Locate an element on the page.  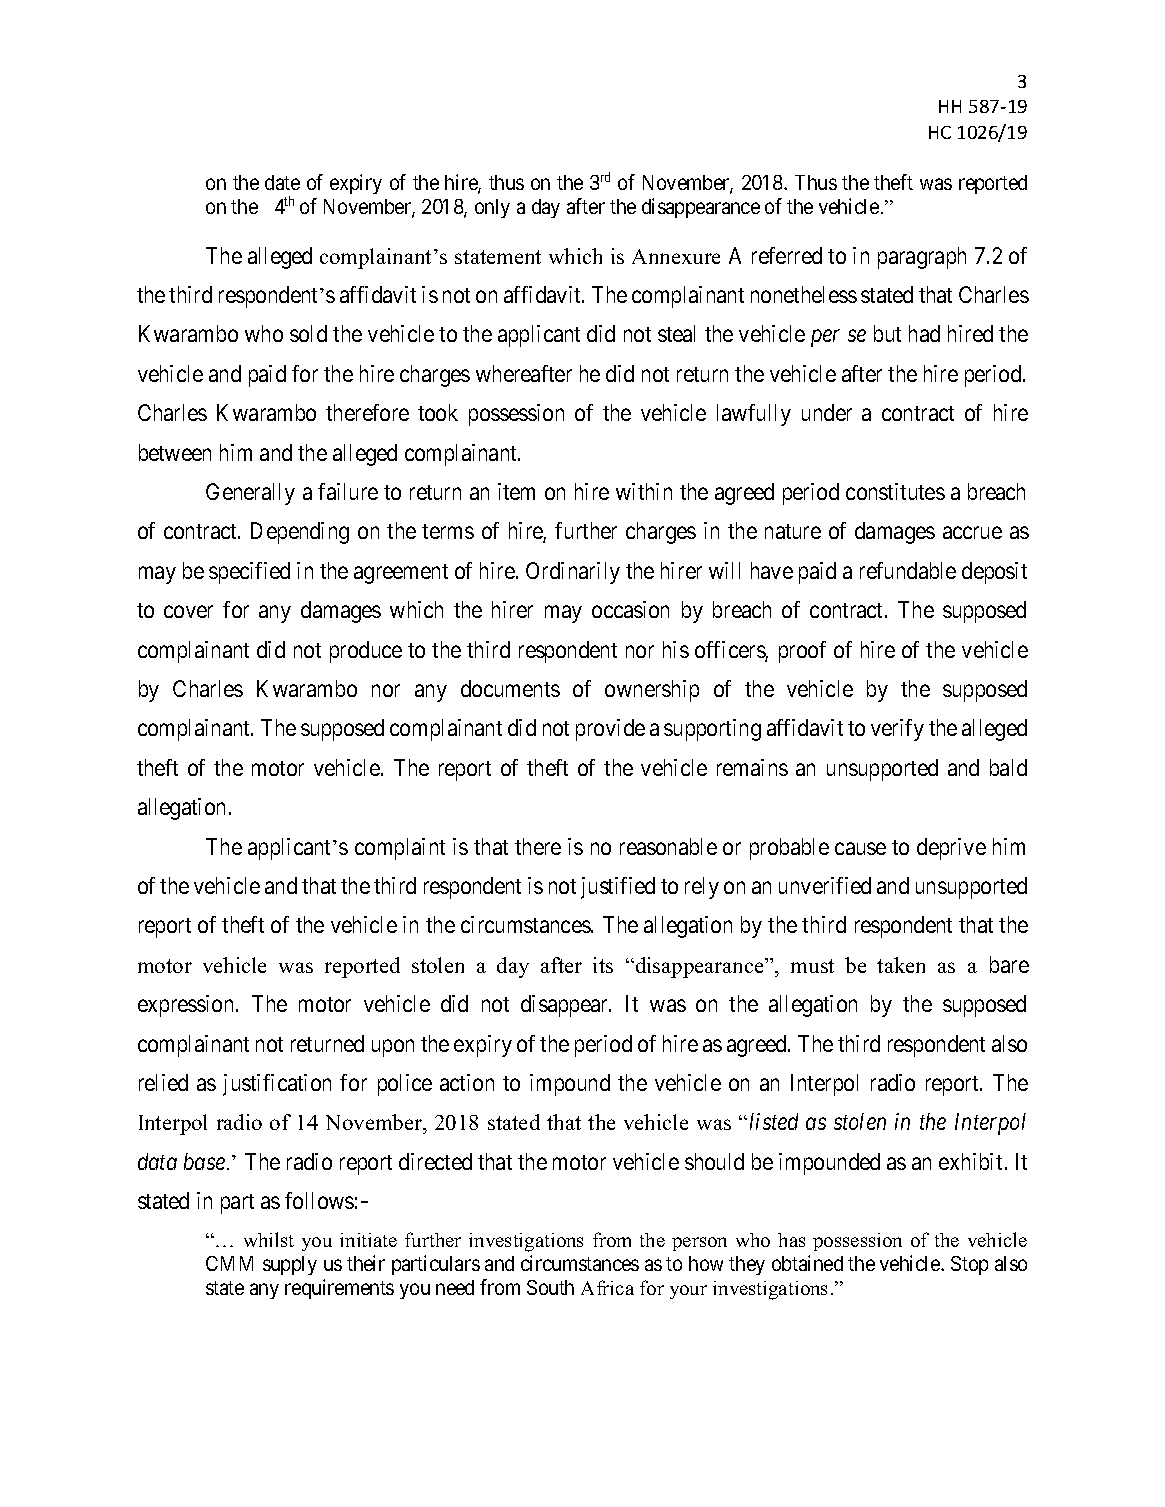
whilst is located at coordinates (269, 1239).
